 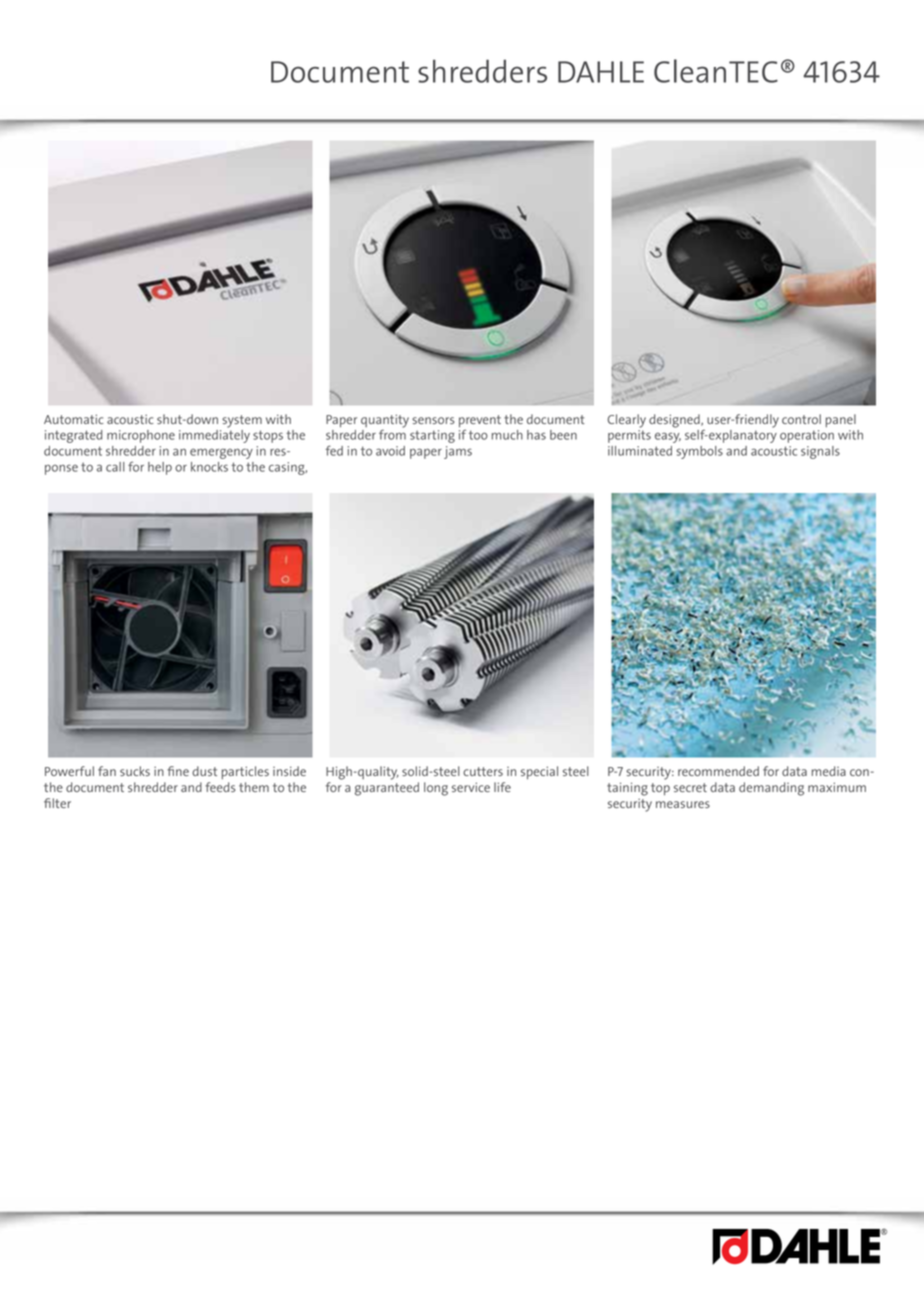 What do you see at coordinates (483, 771) in the image?
I see `cutters` at bounding box center [483, 771].
